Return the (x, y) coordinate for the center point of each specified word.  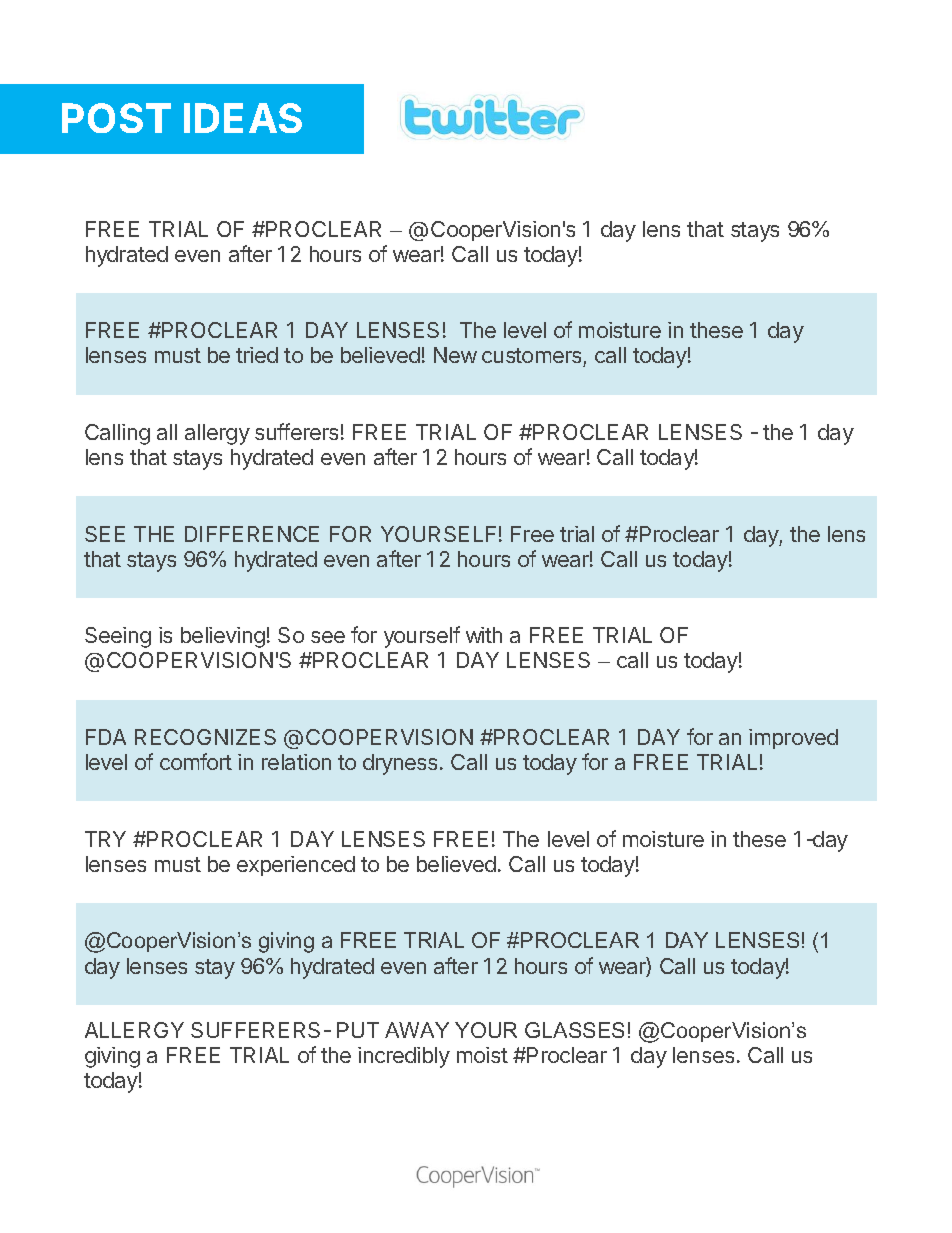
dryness (400, 764)
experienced (296, 866)
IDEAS (243, 118)
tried (257, 355)
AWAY (417, 1030)
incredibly (404, 1057)
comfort (196, 761)
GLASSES (574, 1030)
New (455, 355)
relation (296, 762)
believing (223, 637)
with (484, 635)
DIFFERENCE (252, 534)
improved (793, 739)
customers (533, 357)
